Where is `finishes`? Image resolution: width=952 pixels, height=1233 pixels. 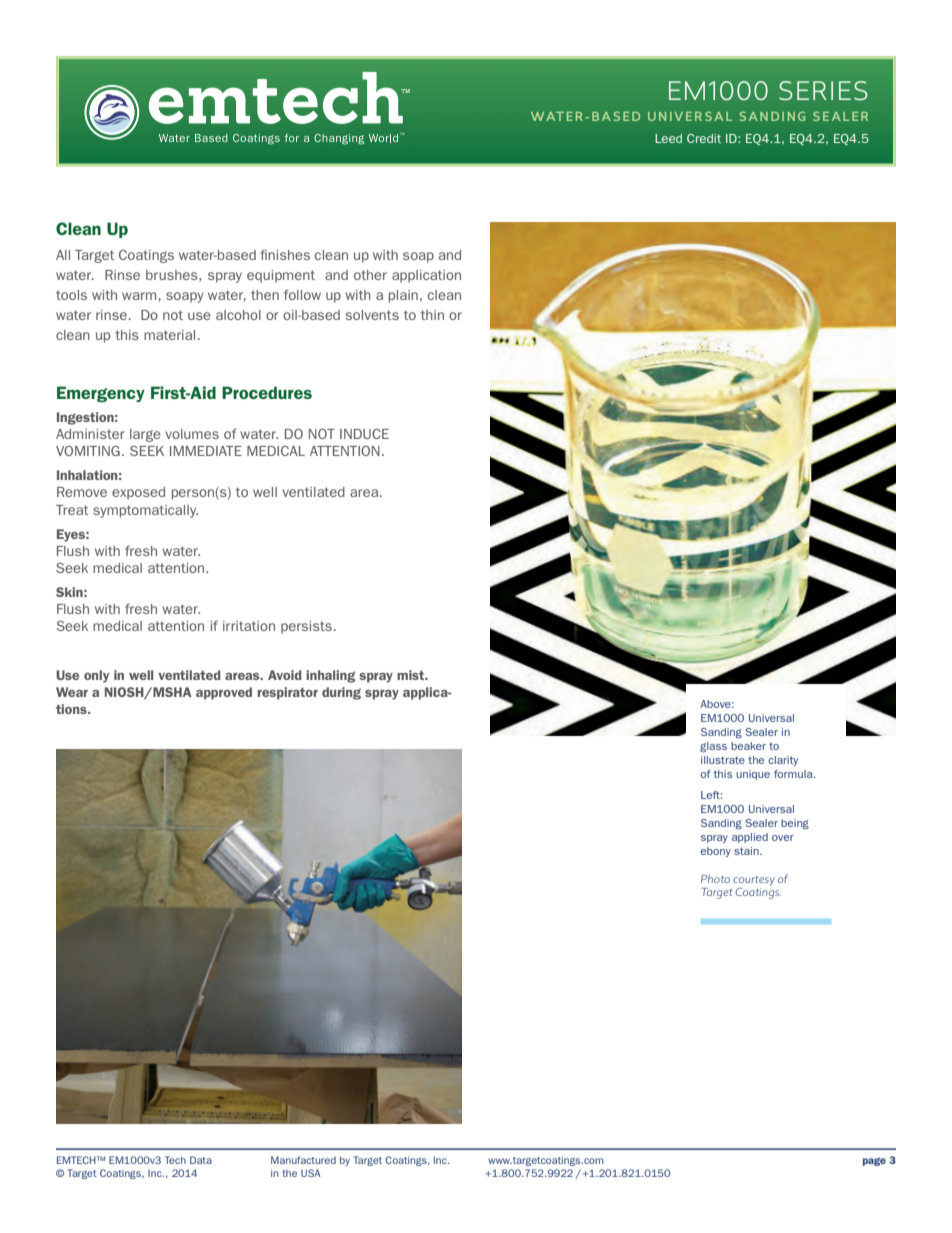 finishes is located at coordinates (285, 255).
